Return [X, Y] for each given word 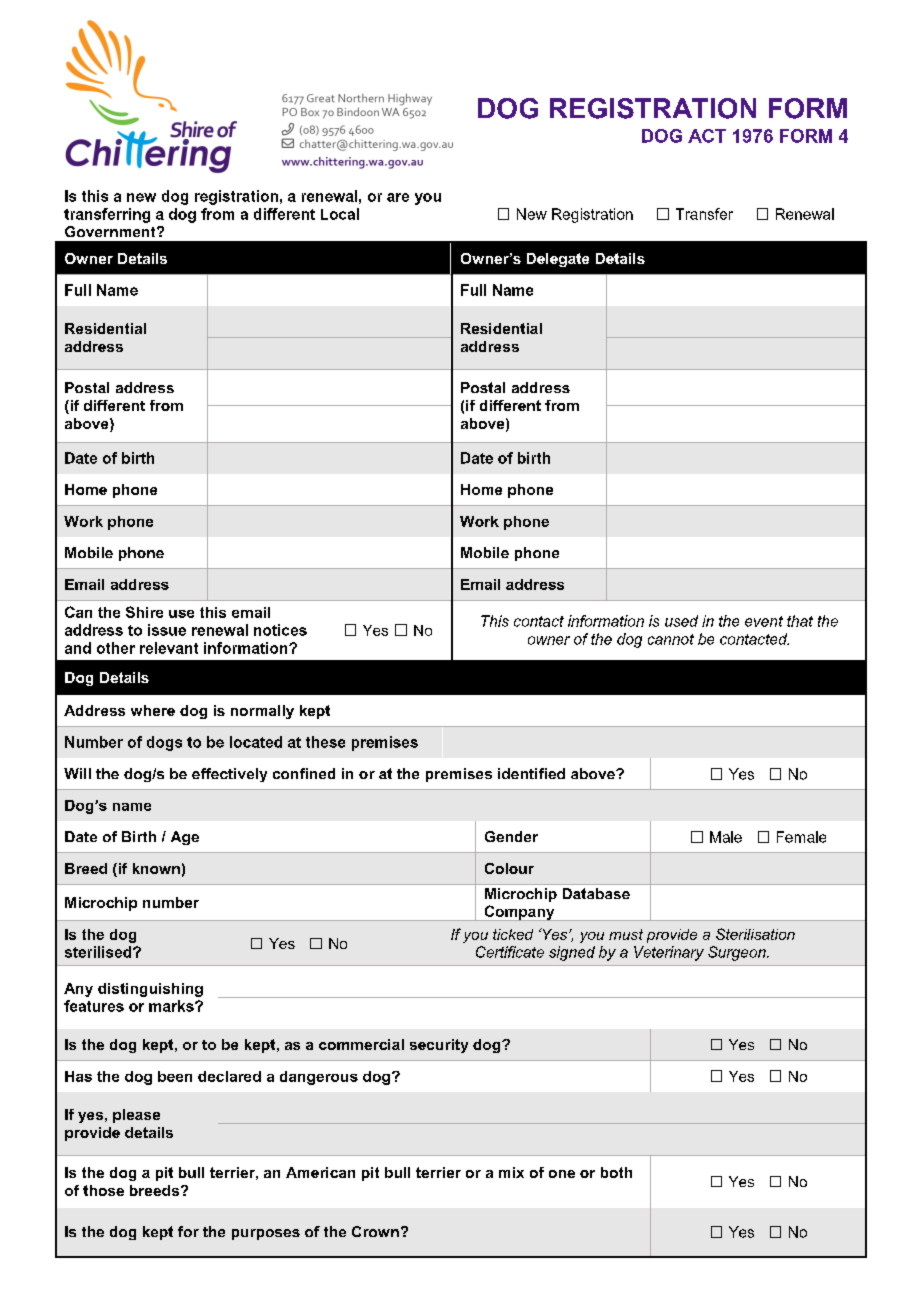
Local [340, 214]
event [764, 621]
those [103, 1190]
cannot [671, 639]
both [616, 1172]
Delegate [558, 260]
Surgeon [738, 953]
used [681, 621]
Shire [144, 612]
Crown [375, 1231]
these [325, 742]
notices [280, 630]
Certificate [510, 952]
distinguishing [150, 990]
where [153, 710]
